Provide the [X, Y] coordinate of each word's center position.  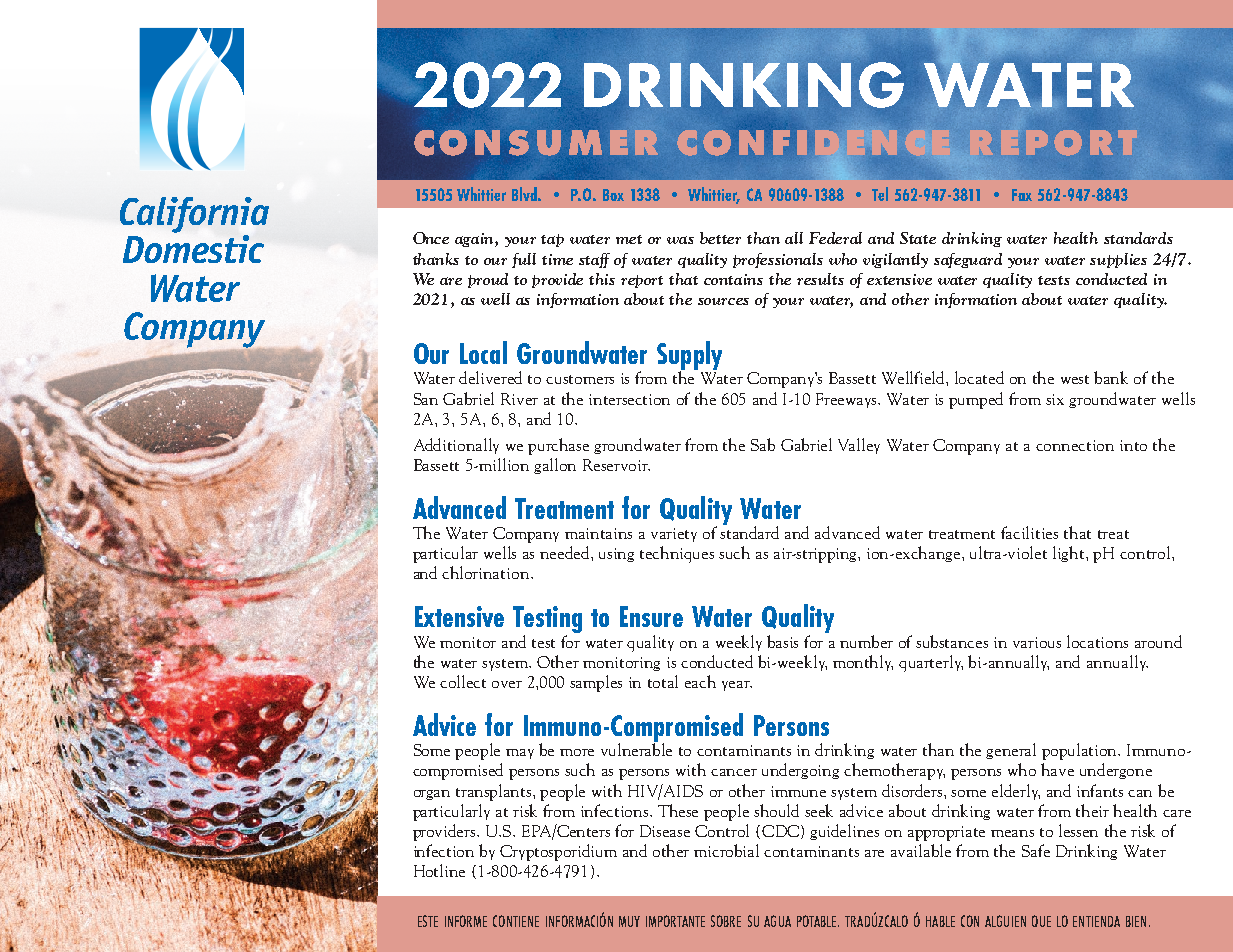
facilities [1029, 532]
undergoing [800, 771]
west [1075, 379]
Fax [1022, 195]
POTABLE [818, 921]
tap [552, 240]
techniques [677, 554]
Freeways [848, 400]
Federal [835, 238]
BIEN [1136, 921]
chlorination [487, 572]
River [519, 399]
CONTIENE [516, 921]
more [577, 752]
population [1081, 751]
